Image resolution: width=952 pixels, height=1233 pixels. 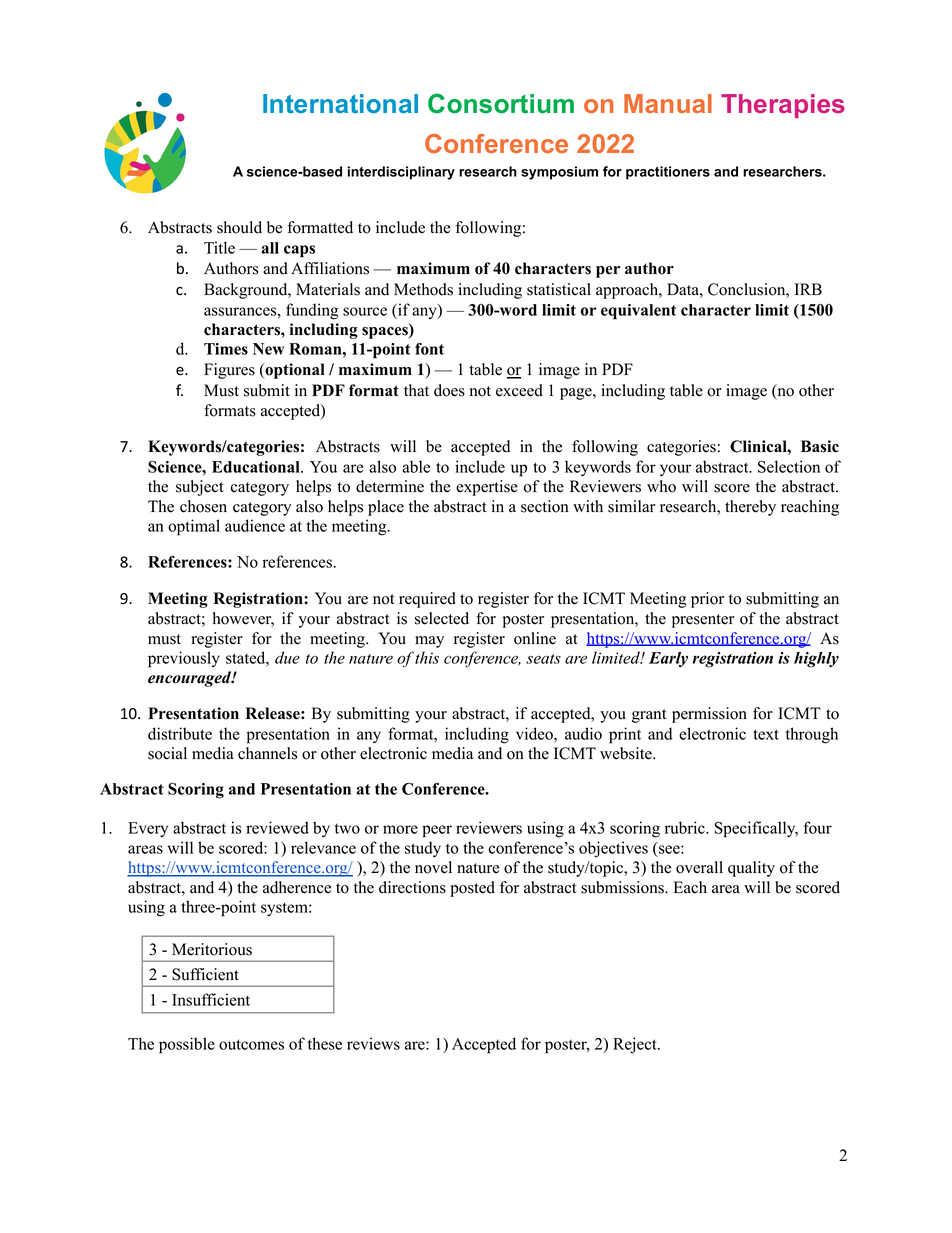 What do you see at coordinates (427, 600) in the screenshot?
I see `required` at bounding box center [427, 600].
